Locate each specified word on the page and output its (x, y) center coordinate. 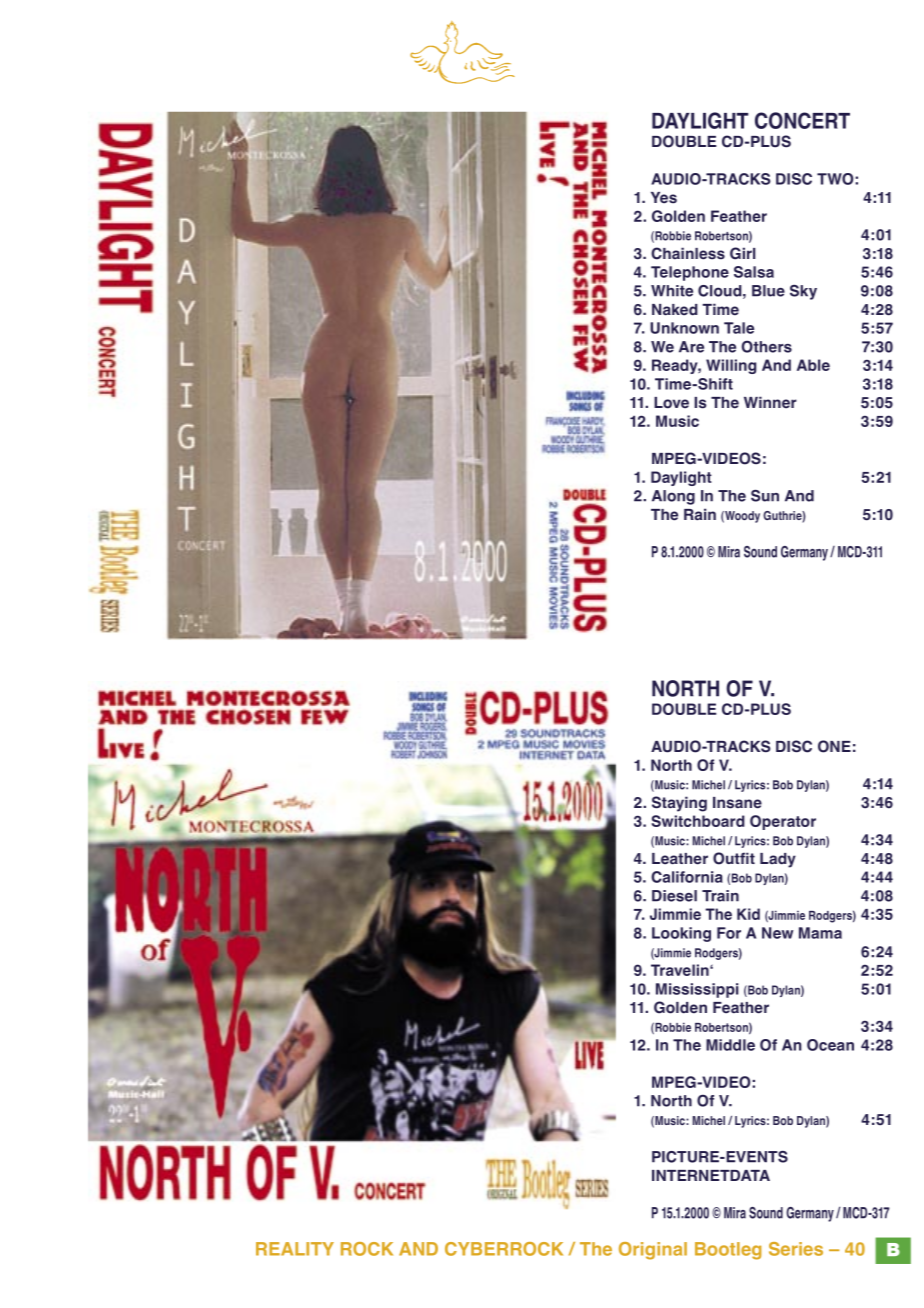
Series (796, 1249)
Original (653, 1251)
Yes (664, 198)
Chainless (688, 253)
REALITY (295, 1249)
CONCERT (802, 120)
